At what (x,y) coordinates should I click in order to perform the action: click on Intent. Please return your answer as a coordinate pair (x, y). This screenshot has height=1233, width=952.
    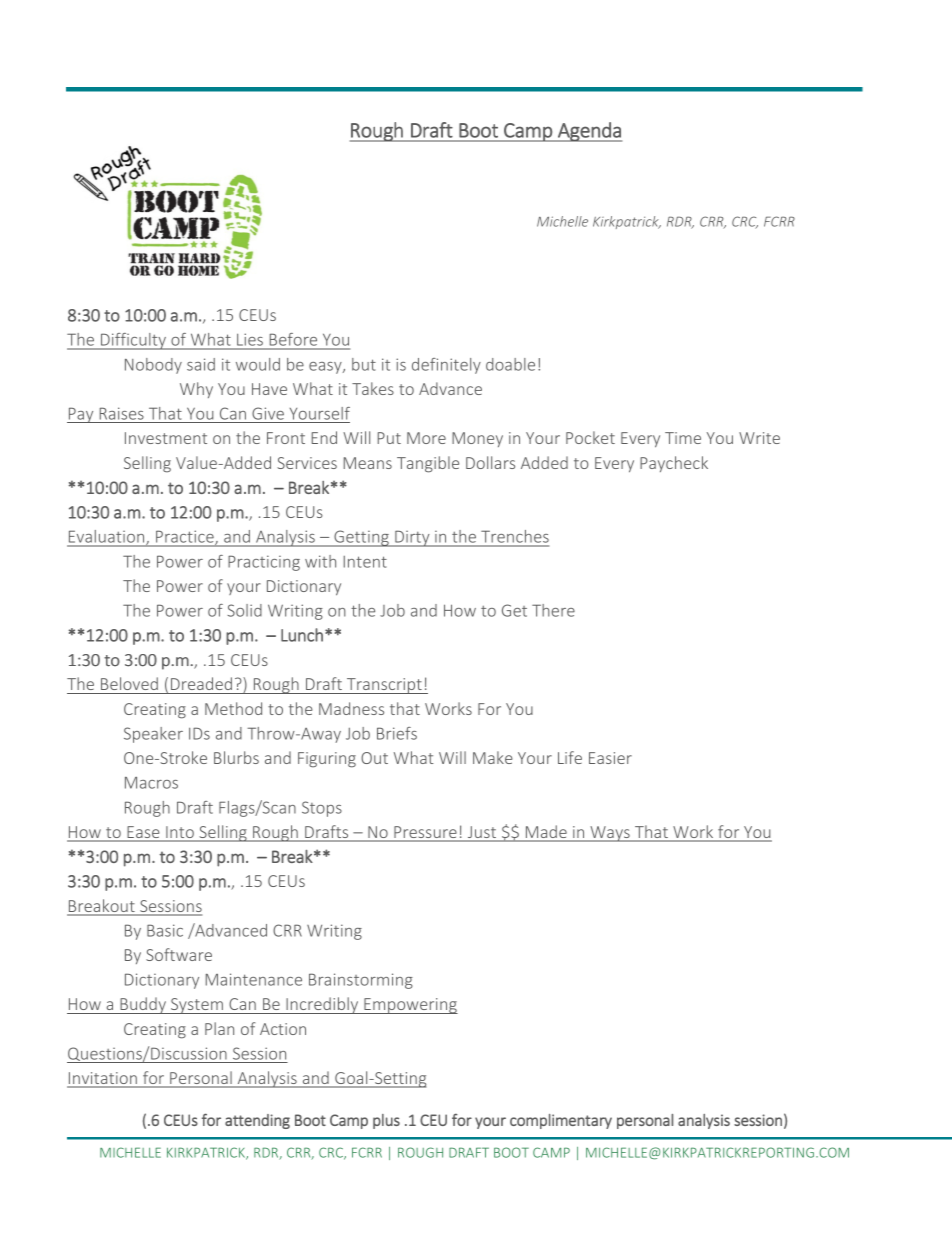
    Looking at the image, I should click on (365, 562).
